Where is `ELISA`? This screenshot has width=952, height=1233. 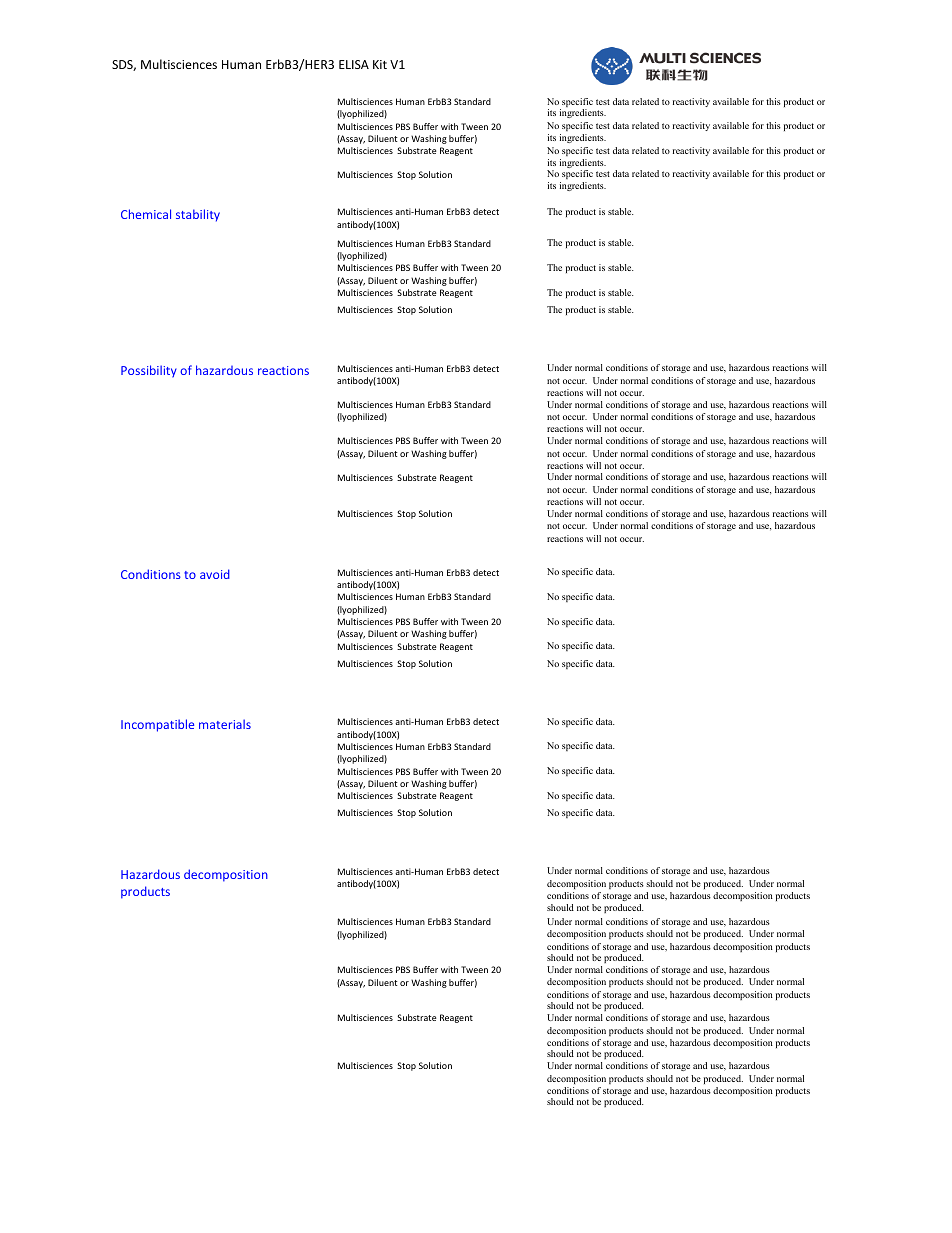
ELISA is located at coordinates (354, 64).
